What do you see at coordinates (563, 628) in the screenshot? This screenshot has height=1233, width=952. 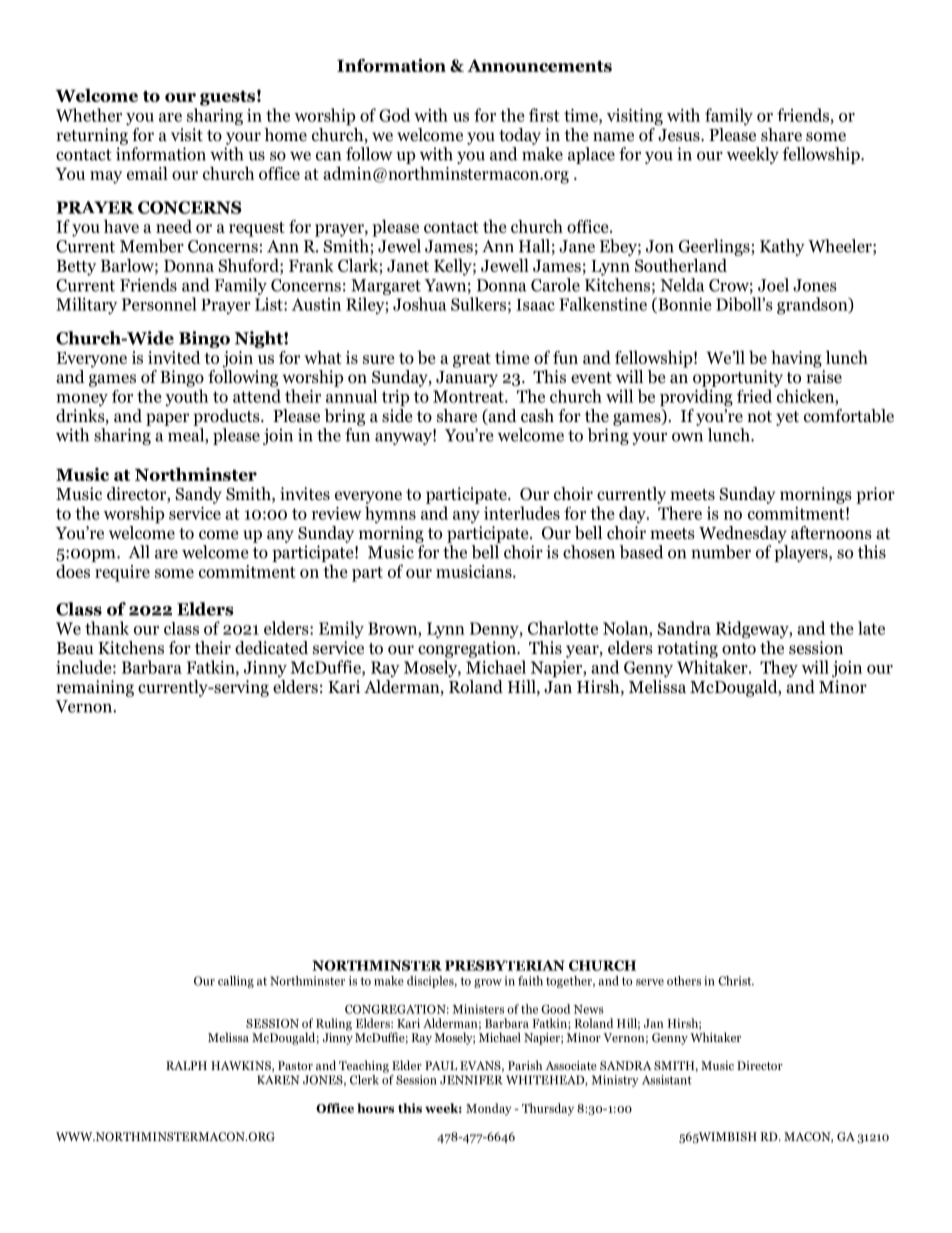 I see `Charlotte` at bounding box center [563, 628].
